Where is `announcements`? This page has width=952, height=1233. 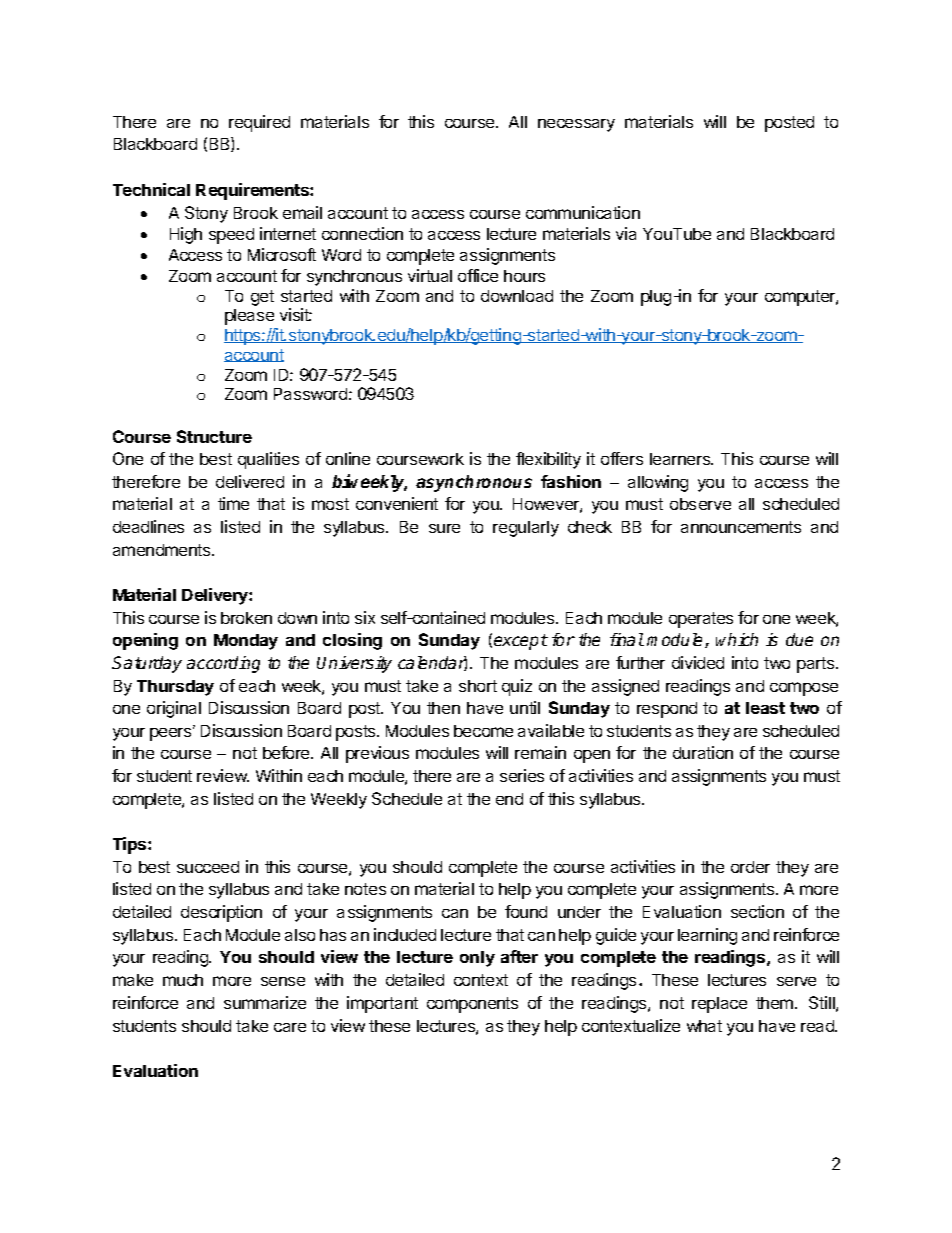
announcements is located at coordinates (741, 527).
